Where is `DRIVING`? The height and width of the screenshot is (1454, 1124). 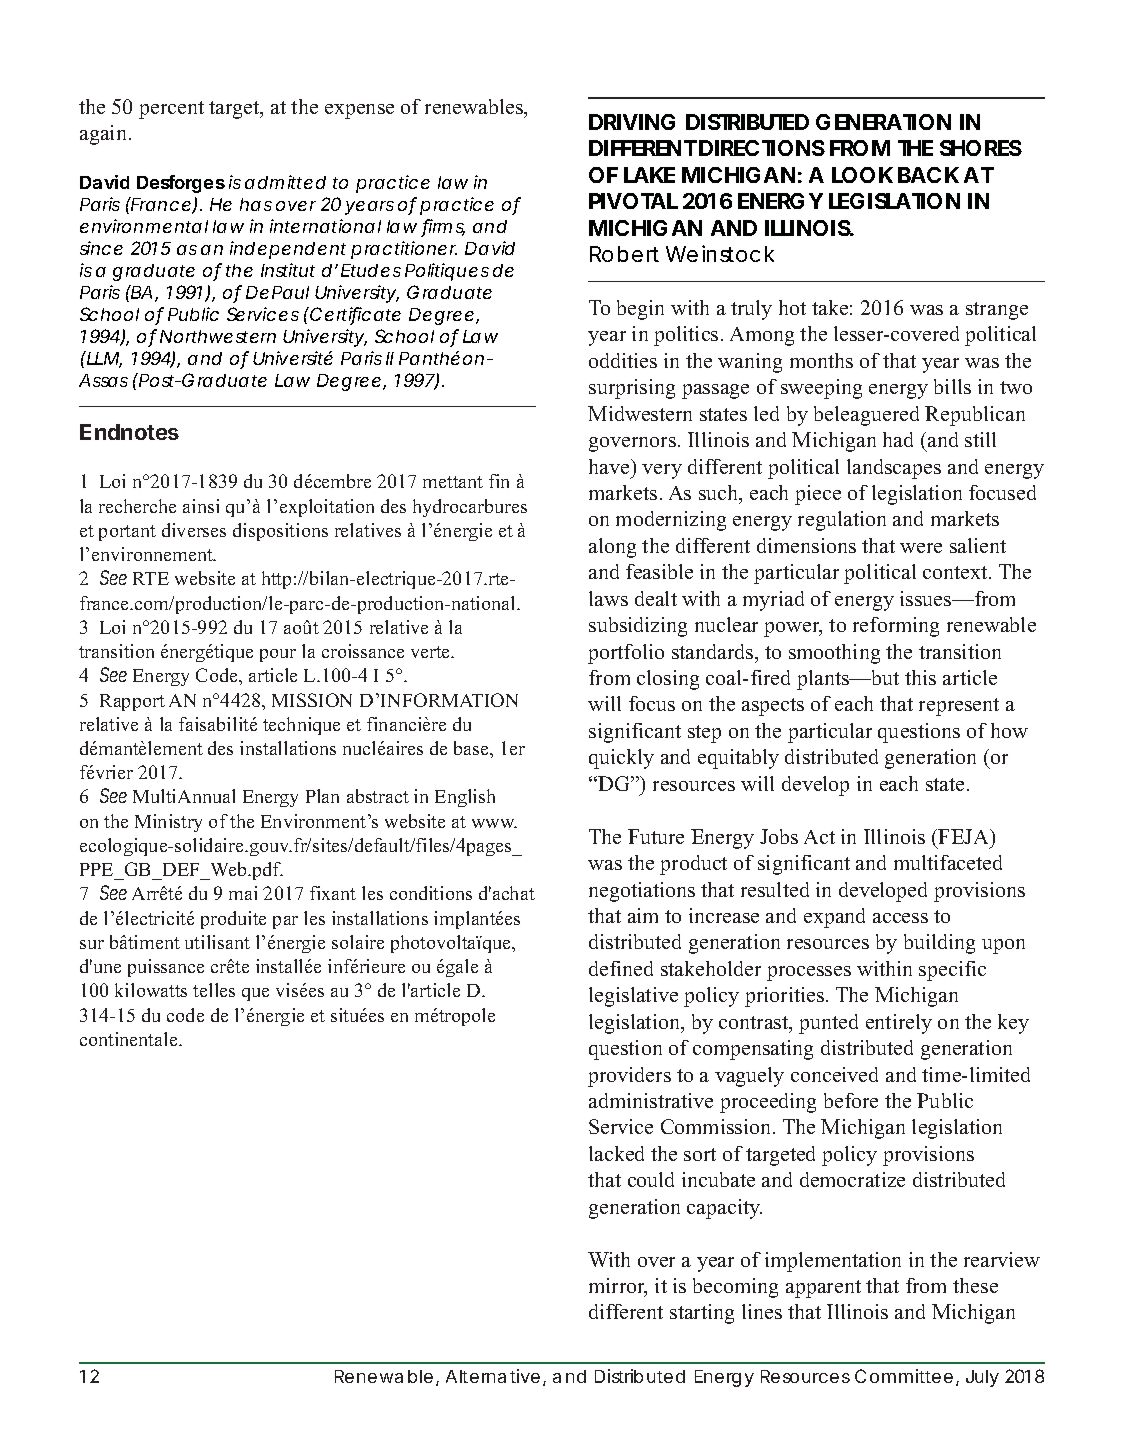
DRIVING is located at coordinates (632, 122).
